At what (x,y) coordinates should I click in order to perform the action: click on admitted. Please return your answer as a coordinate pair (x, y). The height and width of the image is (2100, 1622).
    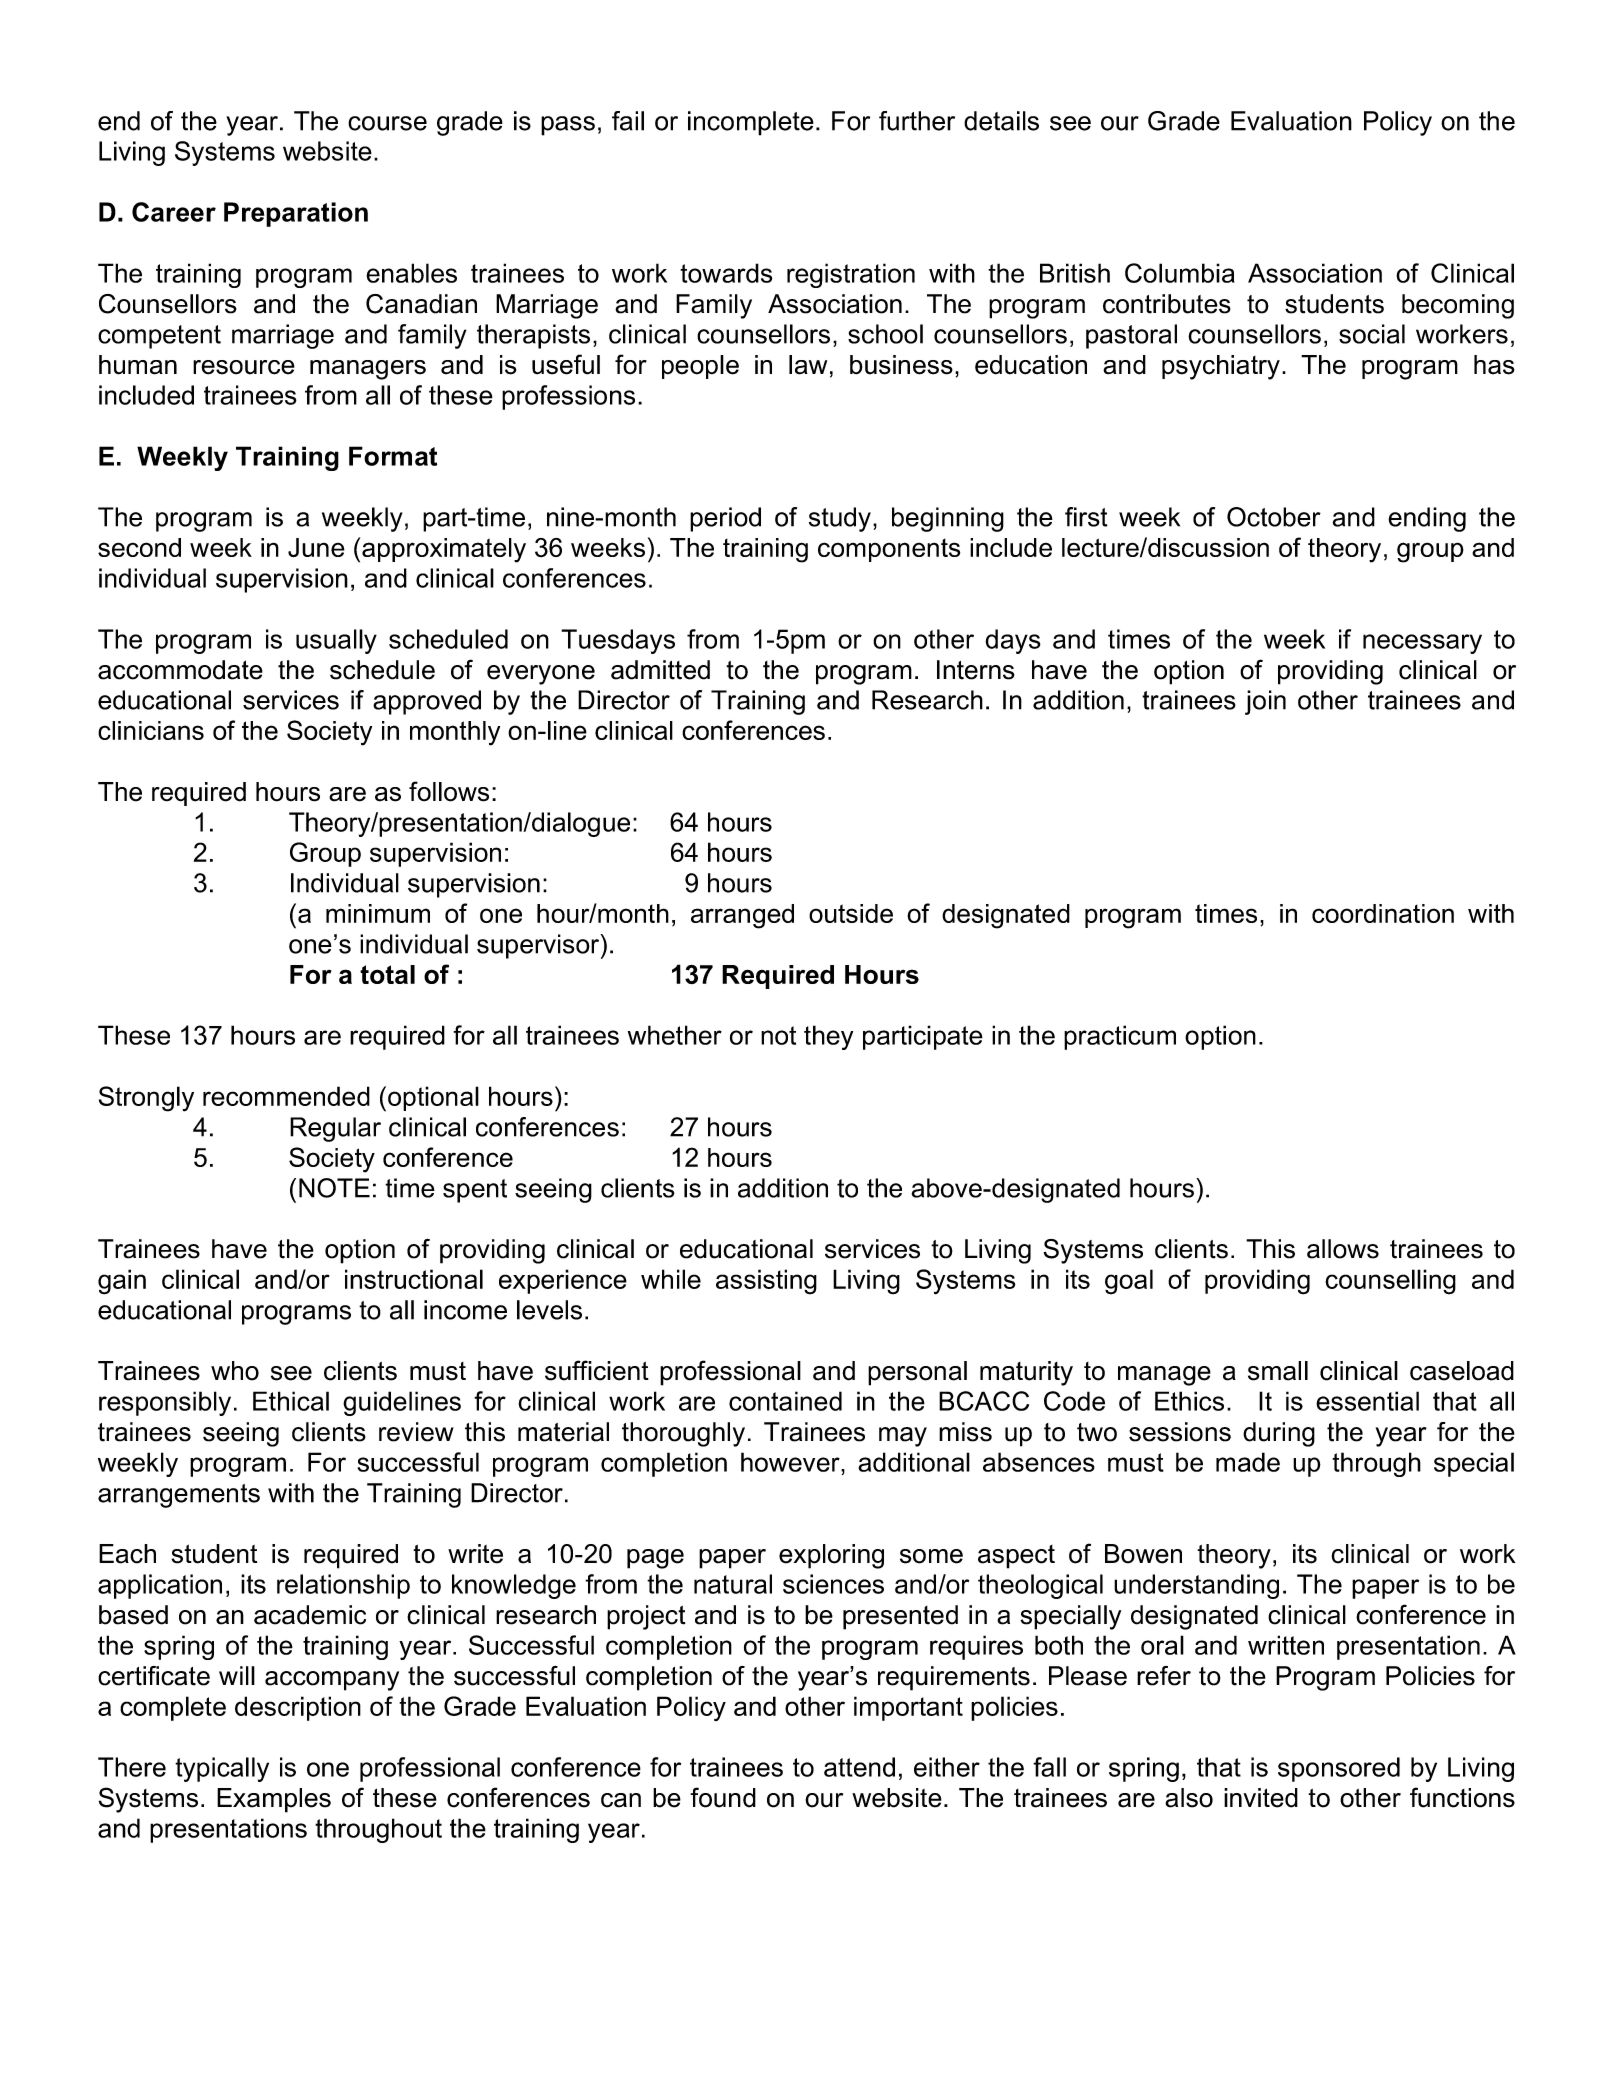
    Looking at the image, I should click on (660, 670).
